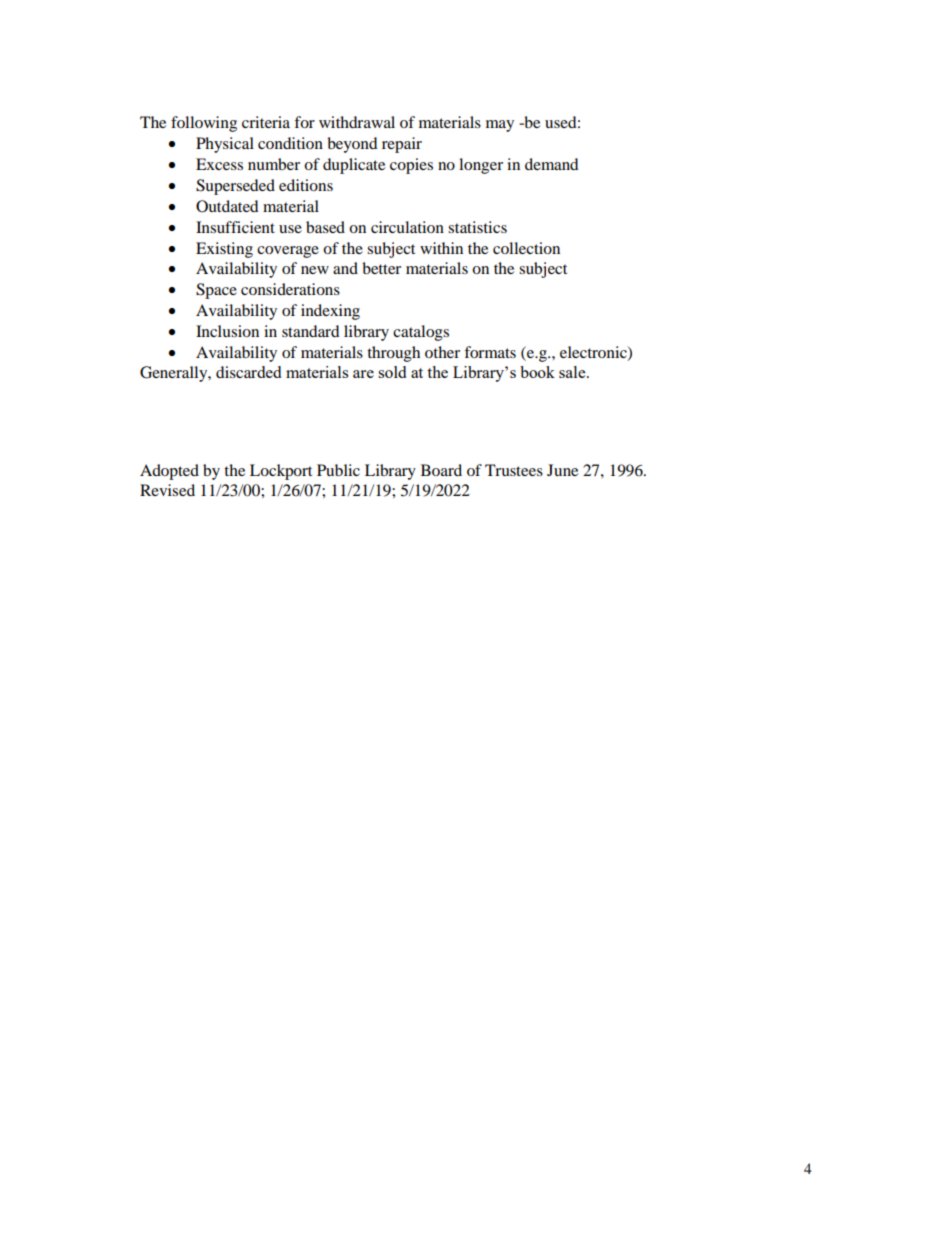  Describe the element at coordinates (216, 291) in the screenshot. I see `Space` at that location.
